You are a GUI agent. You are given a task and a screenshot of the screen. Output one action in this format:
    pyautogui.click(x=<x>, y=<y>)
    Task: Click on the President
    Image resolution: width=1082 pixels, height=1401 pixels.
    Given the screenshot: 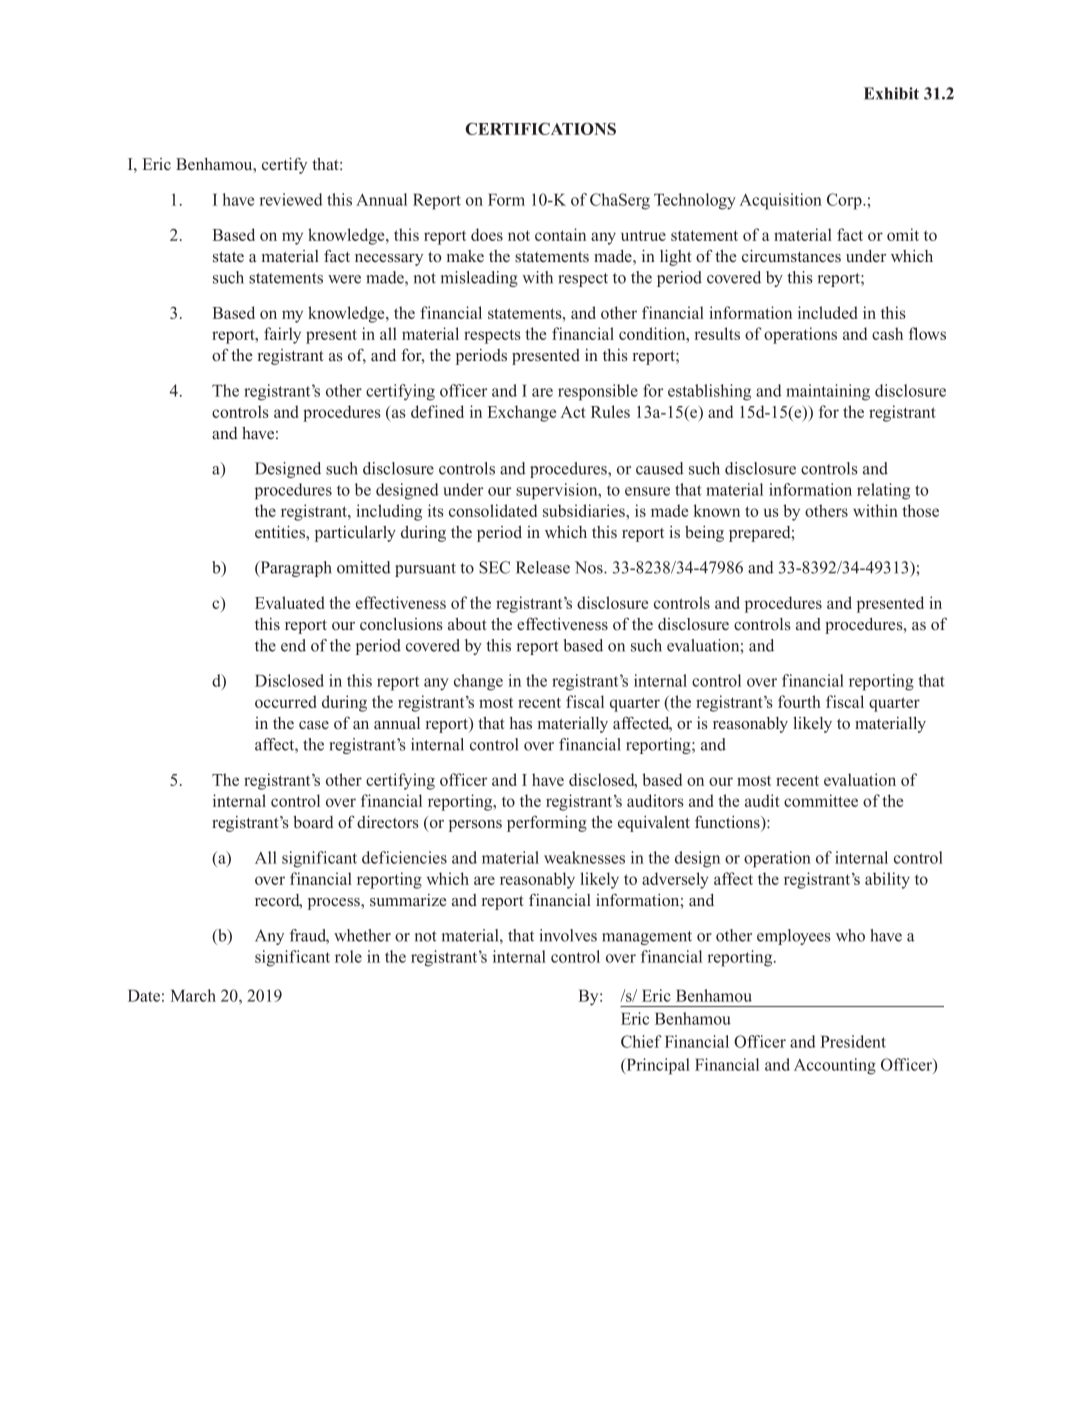 What is the action you would take?
    pyautogui.click(x=853, y=1041)
